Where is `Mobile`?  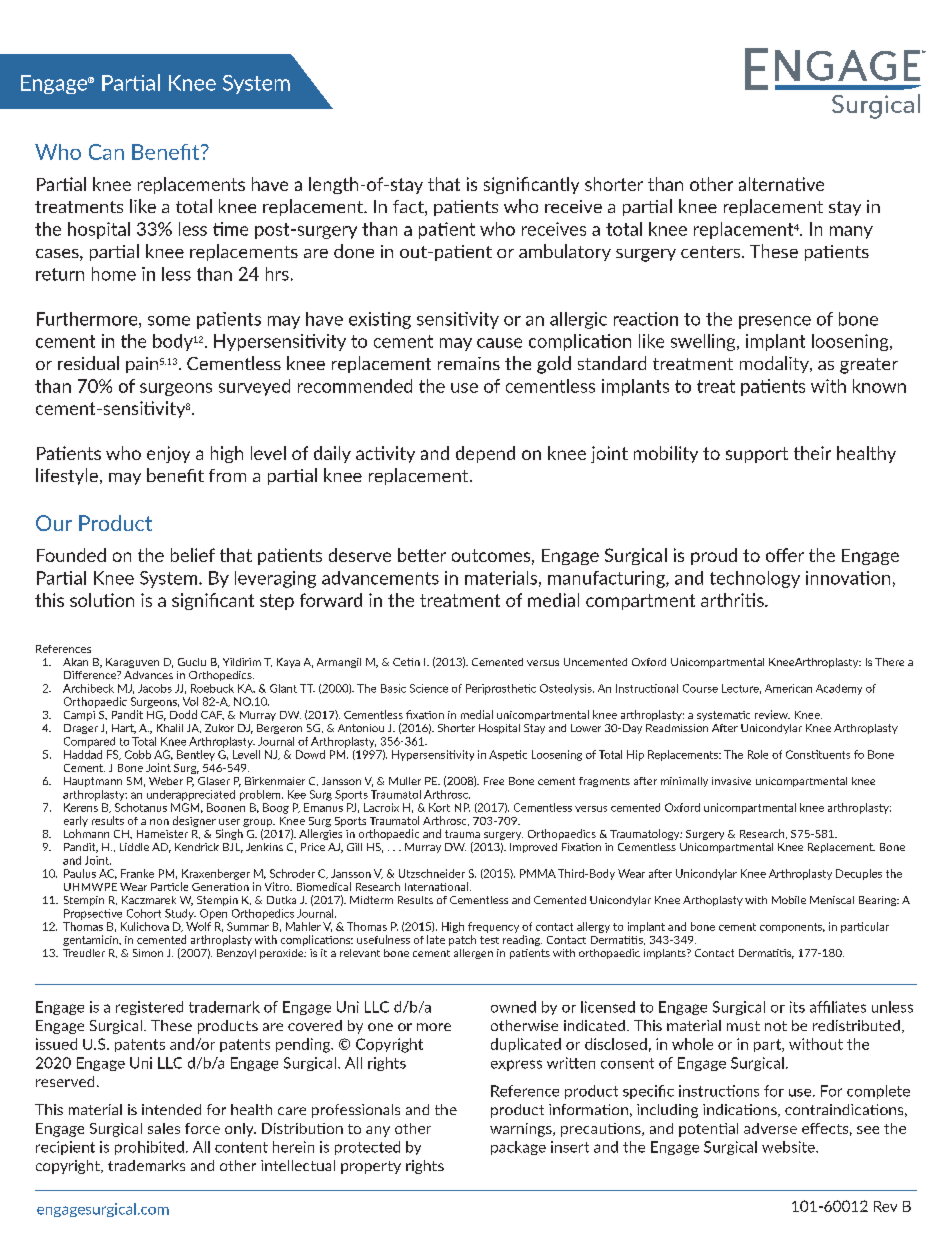 Mobile is located at coordinates (789, 900).
